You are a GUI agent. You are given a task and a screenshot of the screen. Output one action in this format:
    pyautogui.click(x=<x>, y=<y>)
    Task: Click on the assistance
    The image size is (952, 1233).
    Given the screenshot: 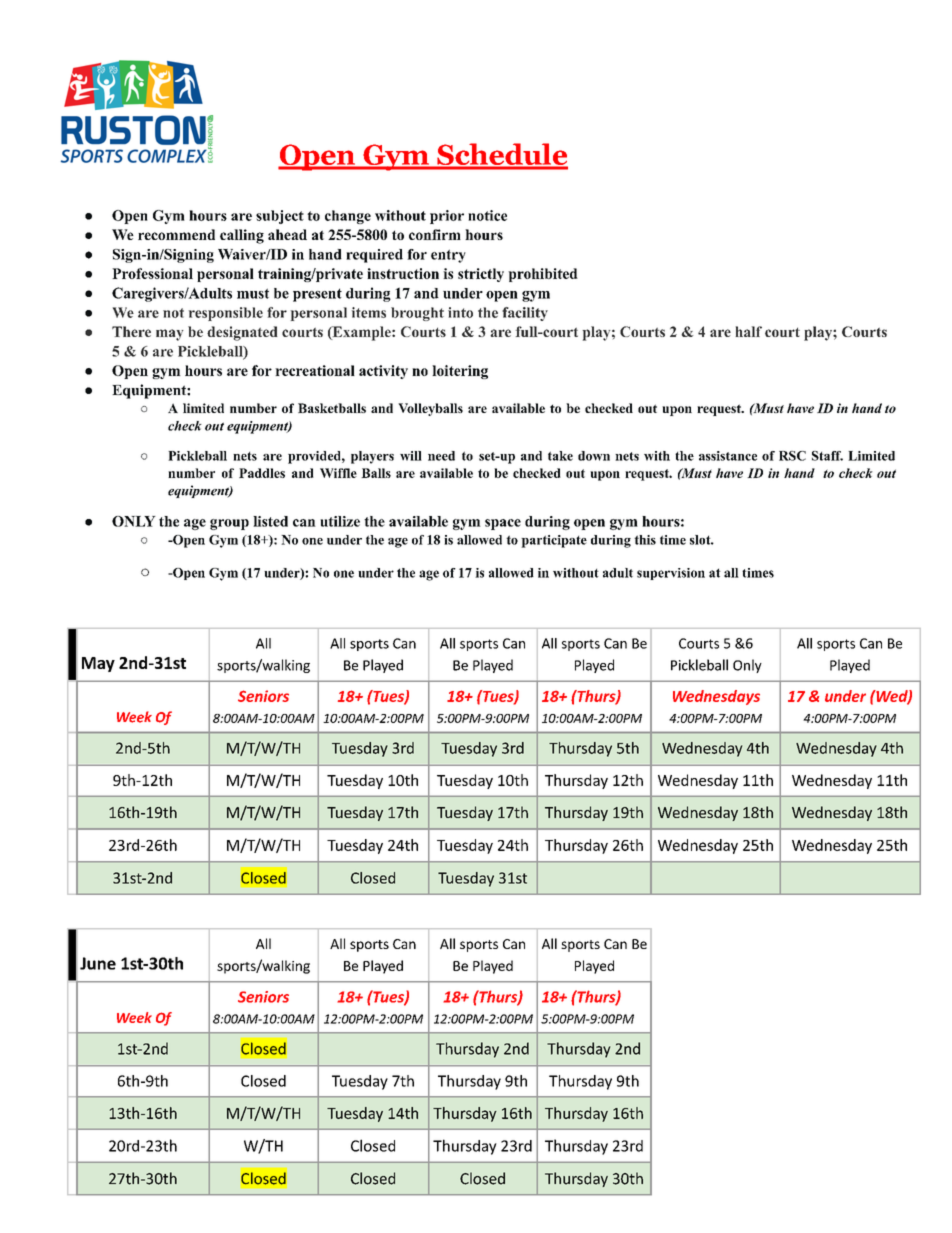 What is the action you would take?
    pyautogui.click(x=728, y=456)
